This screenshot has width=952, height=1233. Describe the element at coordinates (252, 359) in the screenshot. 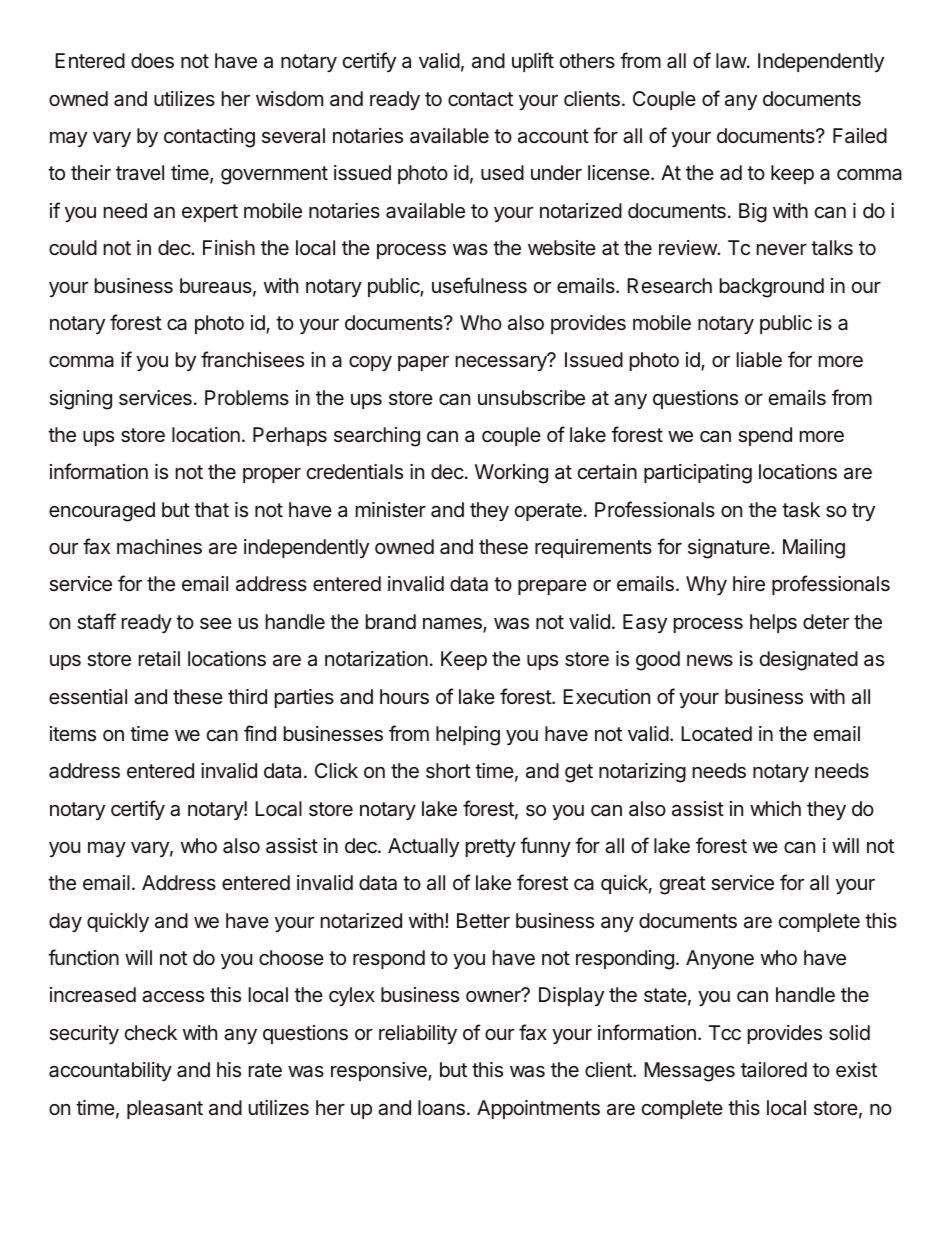

I see `franchisees` at that location.
